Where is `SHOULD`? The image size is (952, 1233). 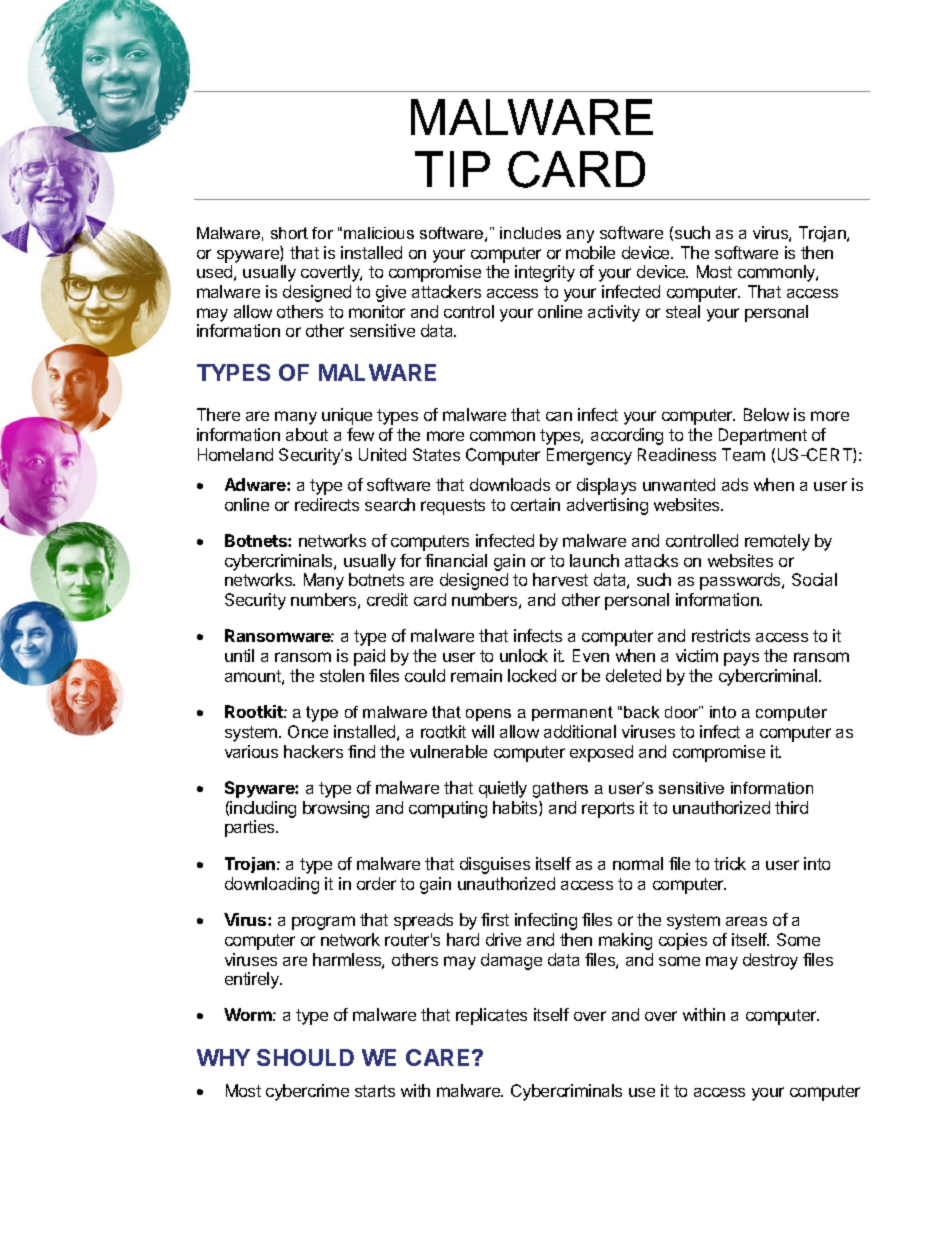
SHOULD is located at coordinates (305, 1057).
